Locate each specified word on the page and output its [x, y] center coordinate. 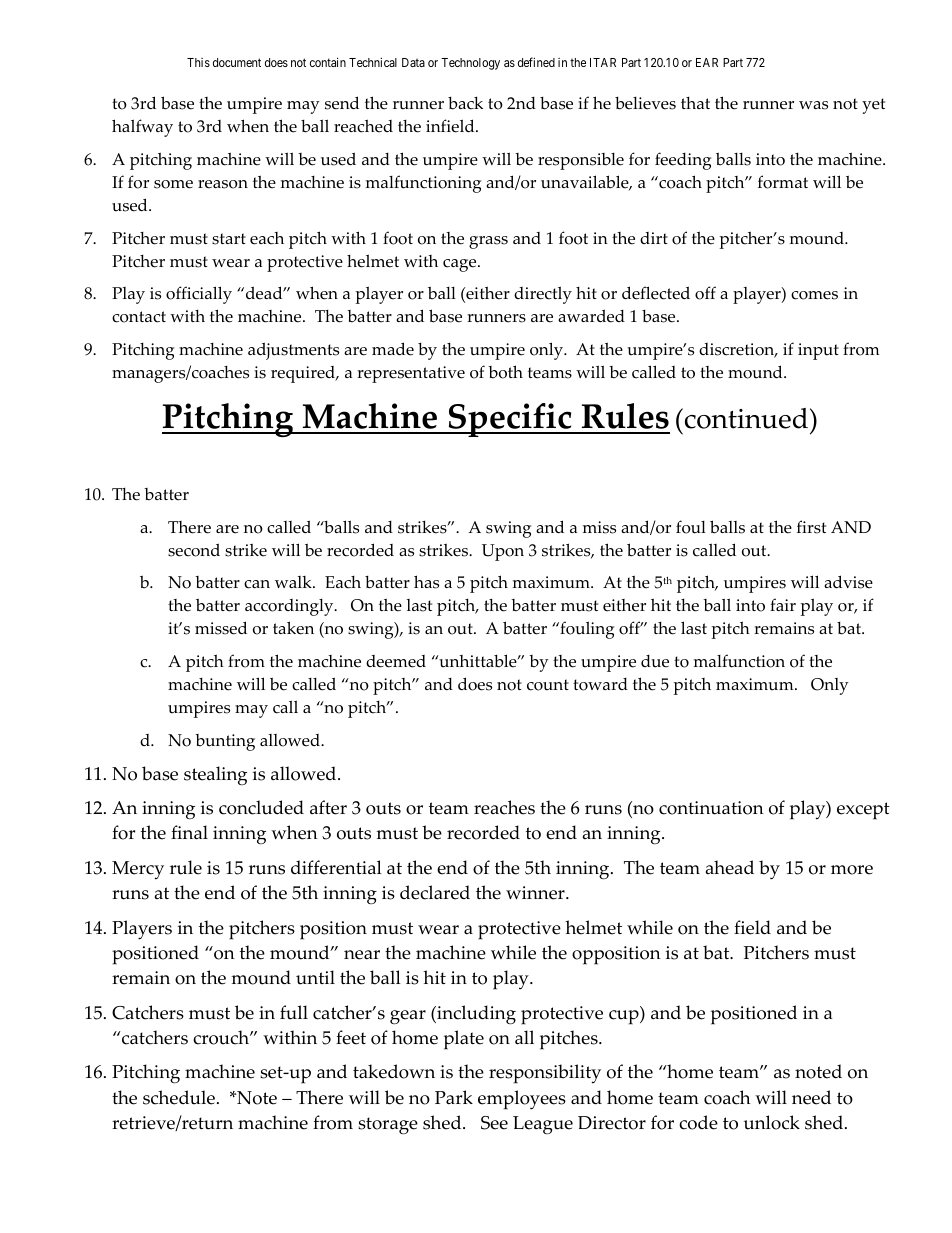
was [813, 105]
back [465, 103]
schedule [179, 1097]
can [257, 584]
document [237, 62]
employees [522, 1100]
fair [783, 604]
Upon [503, 552]
